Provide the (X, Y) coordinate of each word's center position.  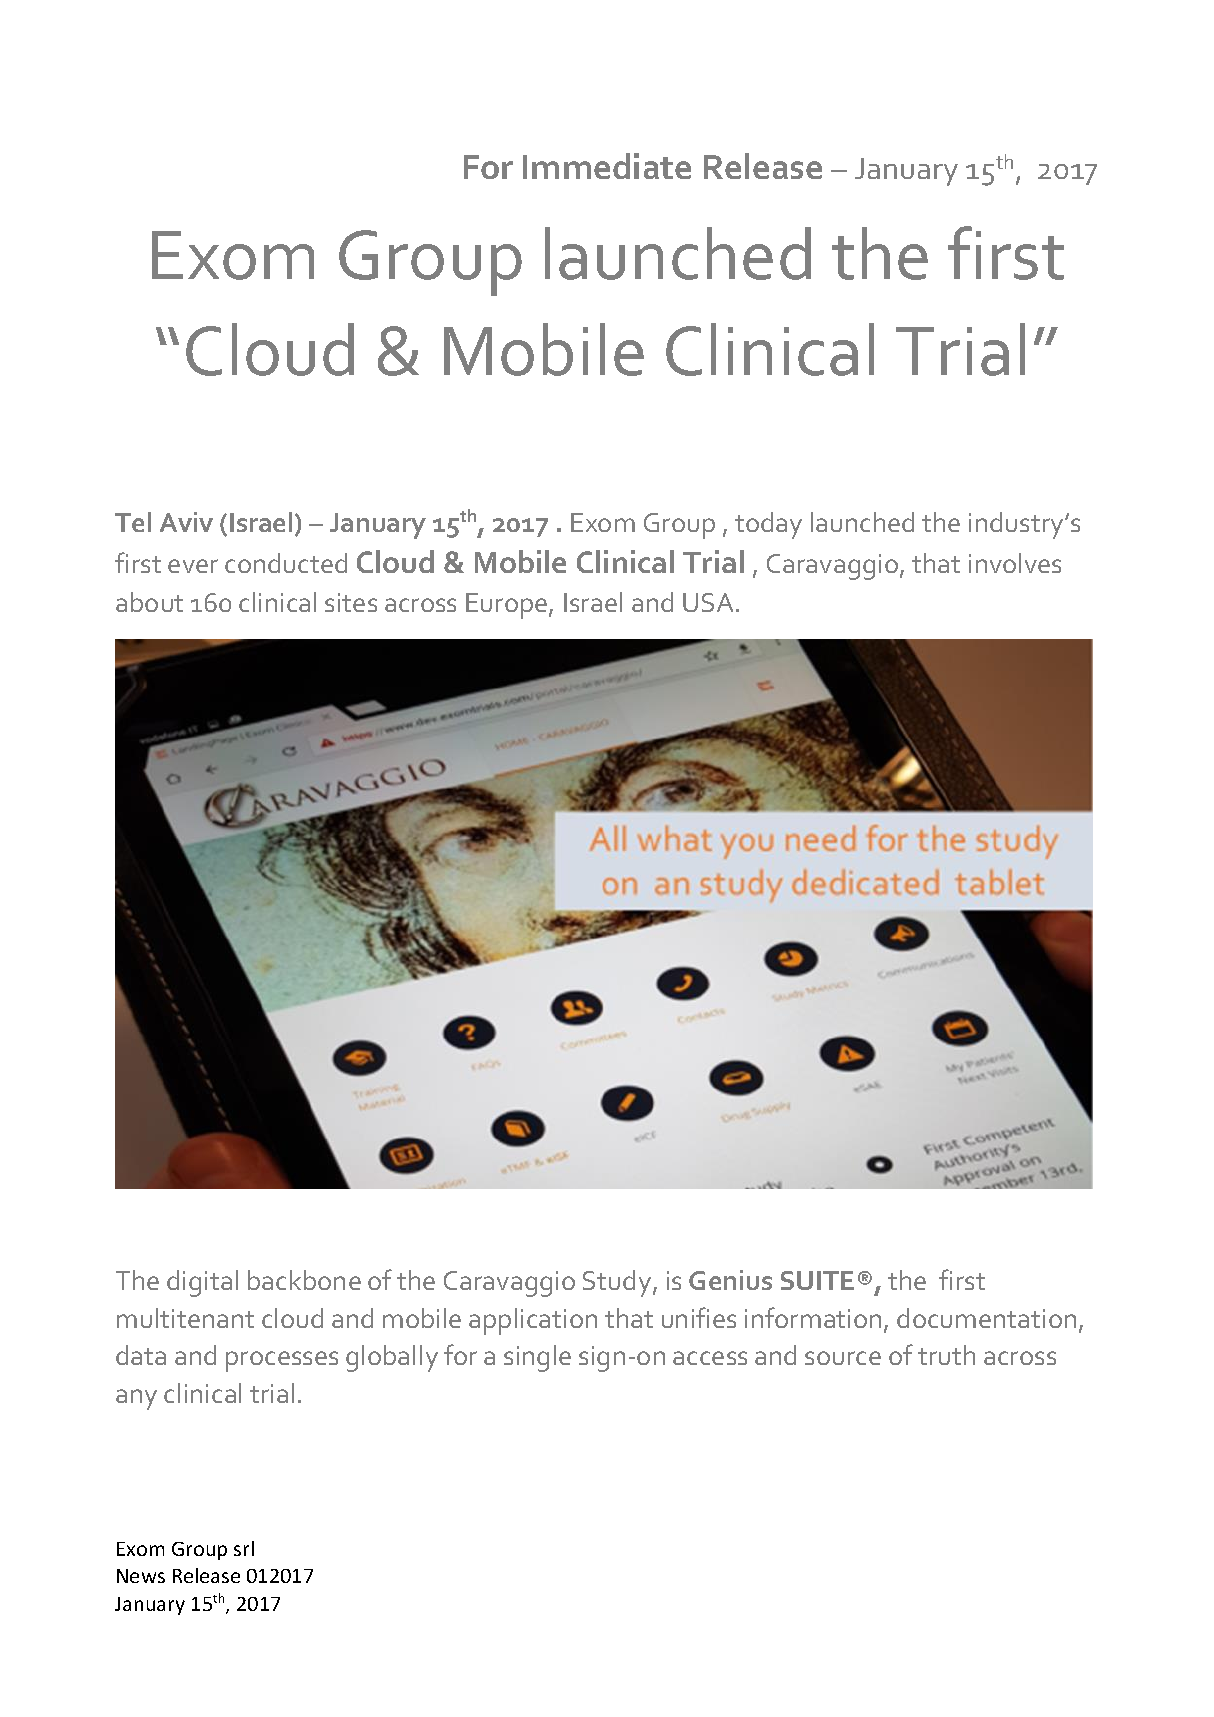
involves (1015, 563)
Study (618, 1283)
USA (710, 602)
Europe (508, 606)
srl (244, 1548)
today (768, 525)
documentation (986, 1318)
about (149, 602)
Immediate (607, 166)
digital (202, 1283)
